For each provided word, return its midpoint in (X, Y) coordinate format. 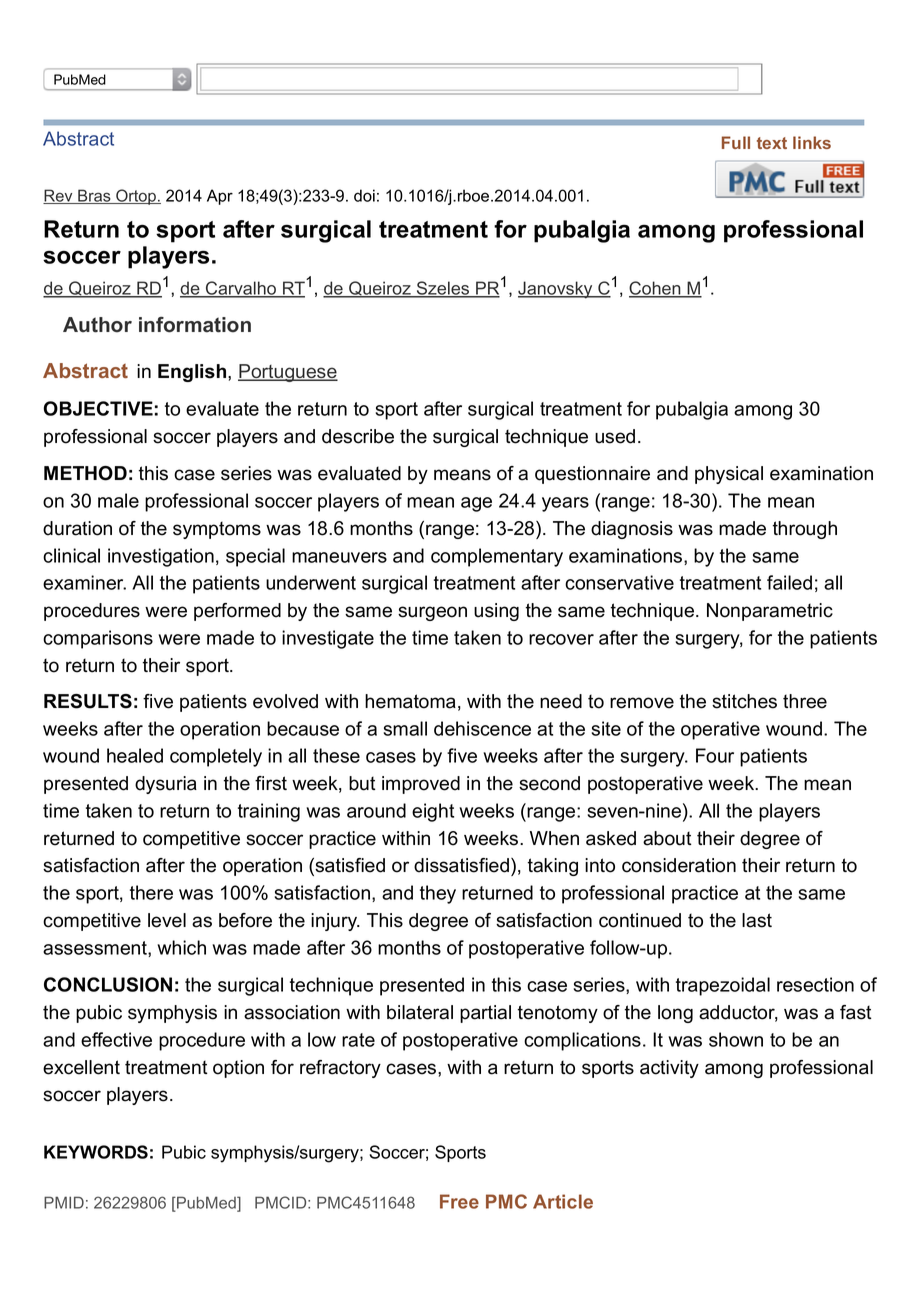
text (772, 143)
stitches (744, 701)
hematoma (410, 701)
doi (364, 195)
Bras (94, 196)
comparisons (98, 639)
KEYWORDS (96, 1152)
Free (459, 1201)
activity (669, 1069)
